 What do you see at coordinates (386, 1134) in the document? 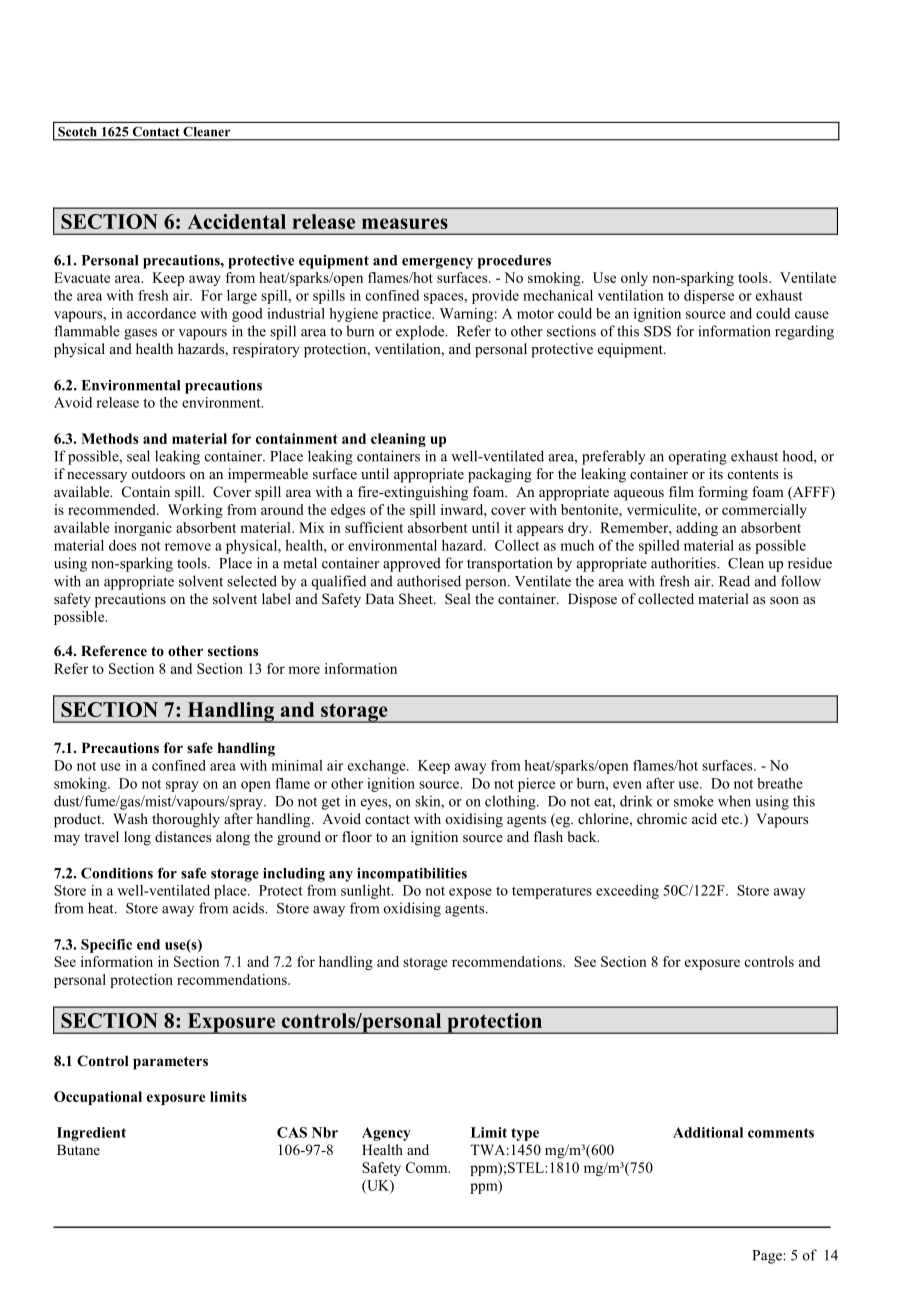
I see `Agency` at bounding box center [386, 1134].
